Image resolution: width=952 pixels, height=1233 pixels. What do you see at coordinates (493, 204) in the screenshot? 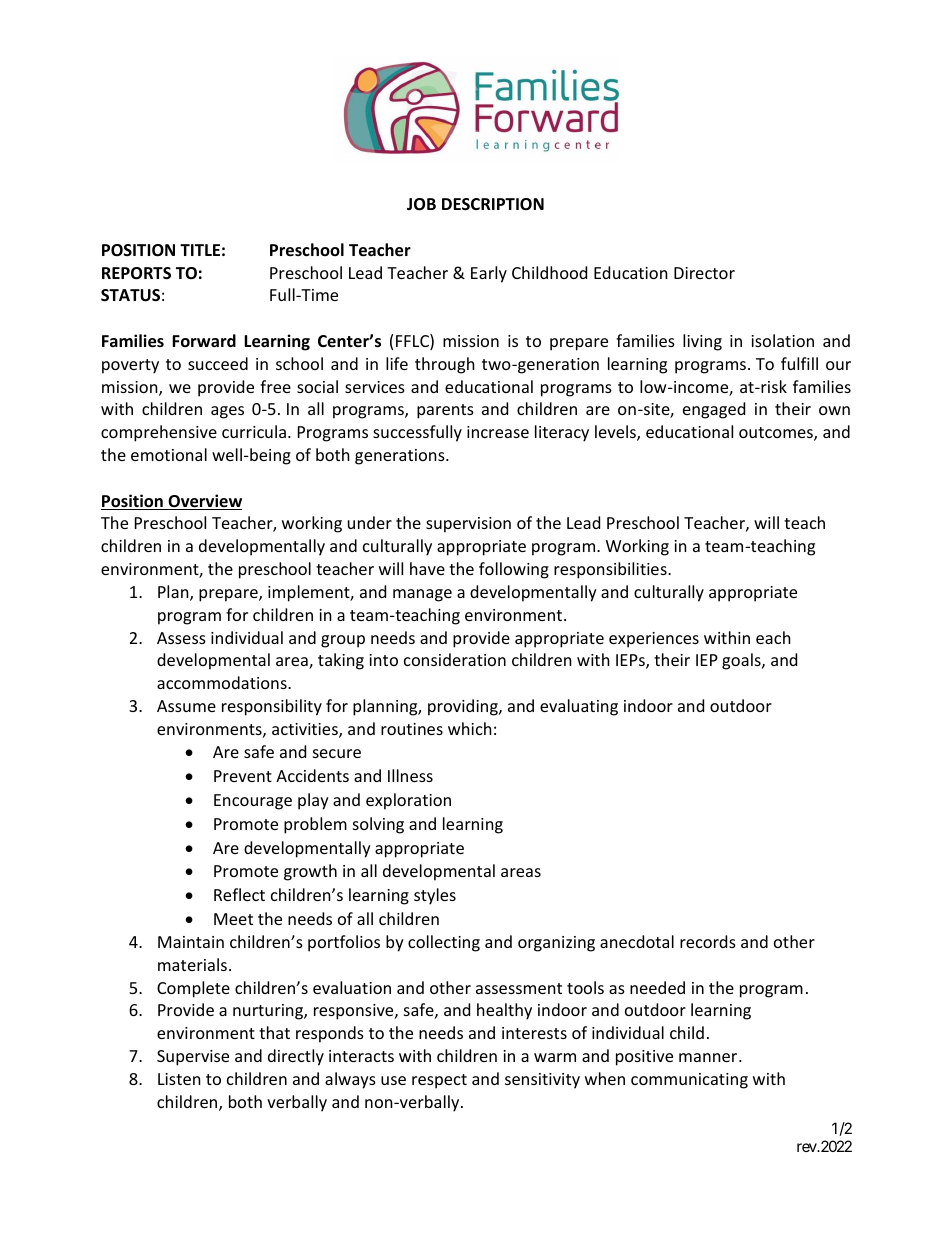
I see `DESCRIPTION` at bounding box center [493, 204].
